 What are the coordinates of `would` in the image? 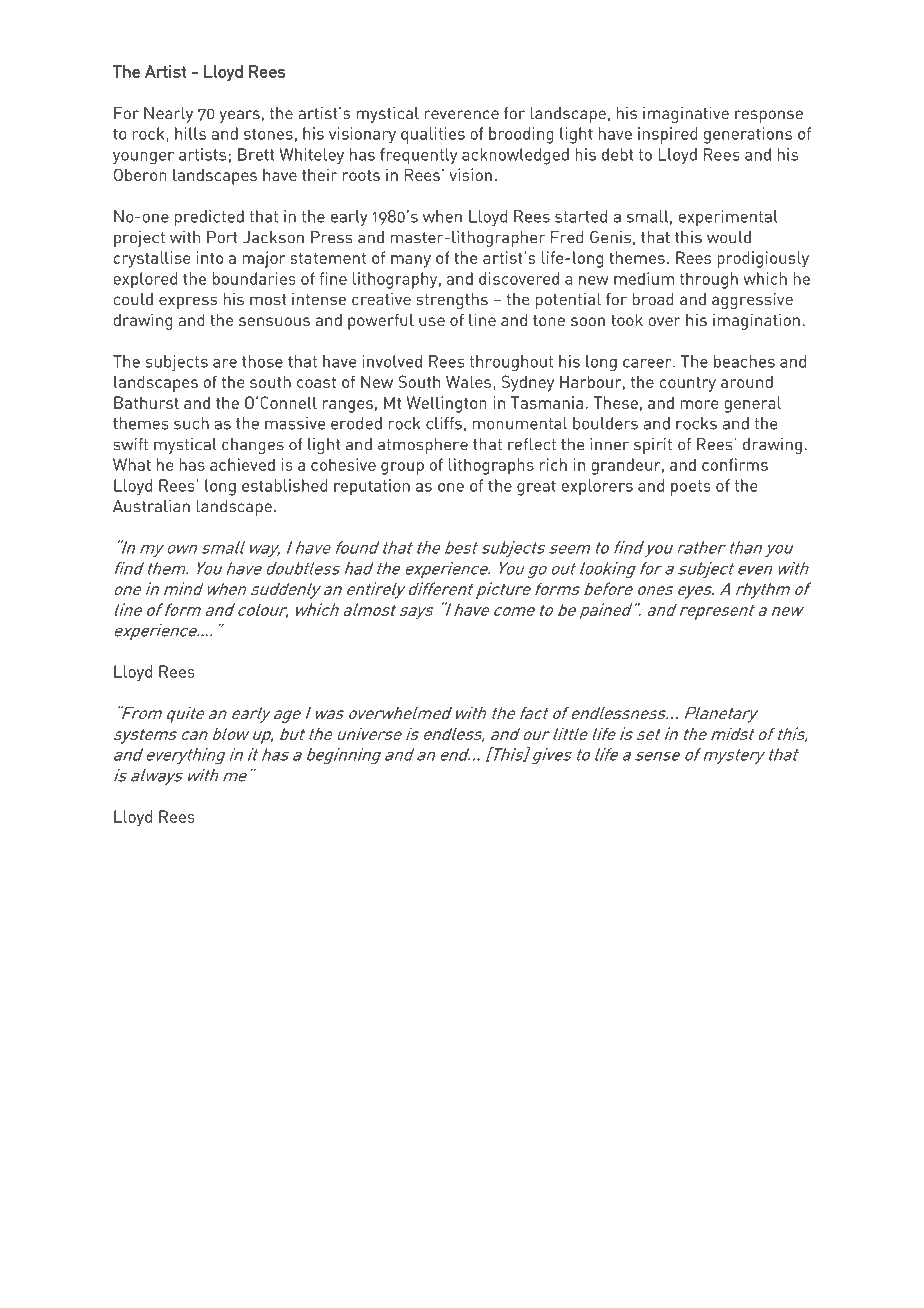 It's located at (729, 237).
